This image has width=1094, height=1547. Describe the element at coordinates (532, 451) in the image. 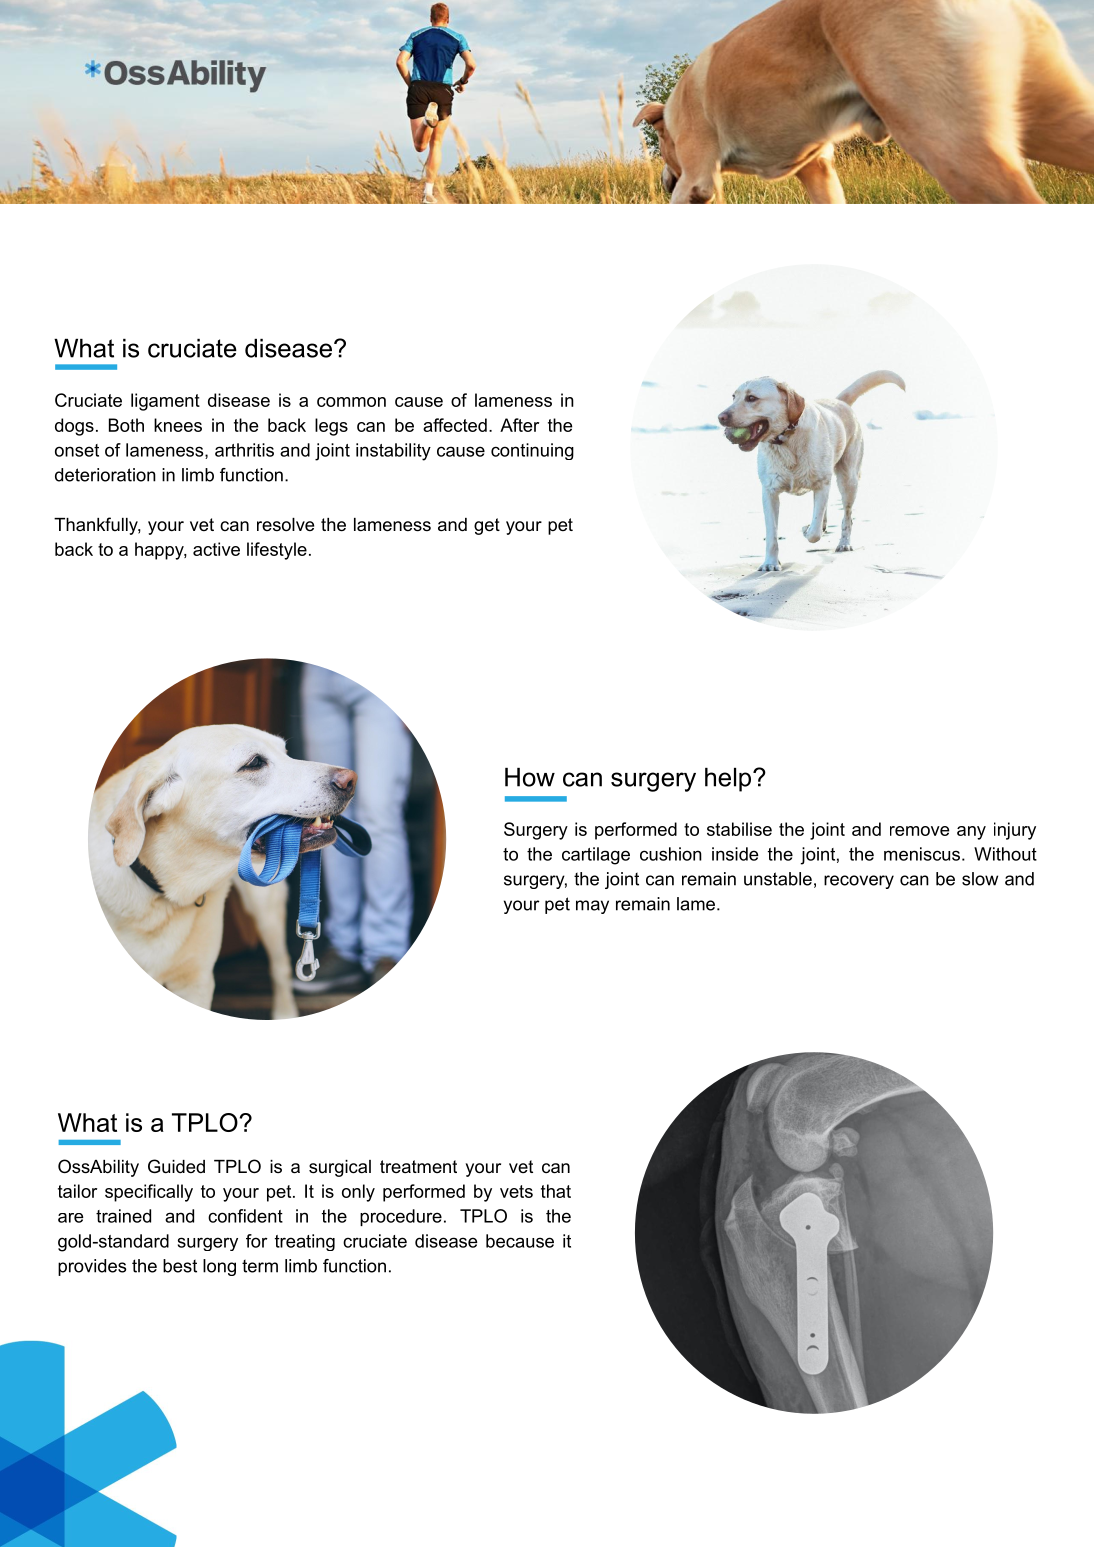

I see `continuing` at that location.
